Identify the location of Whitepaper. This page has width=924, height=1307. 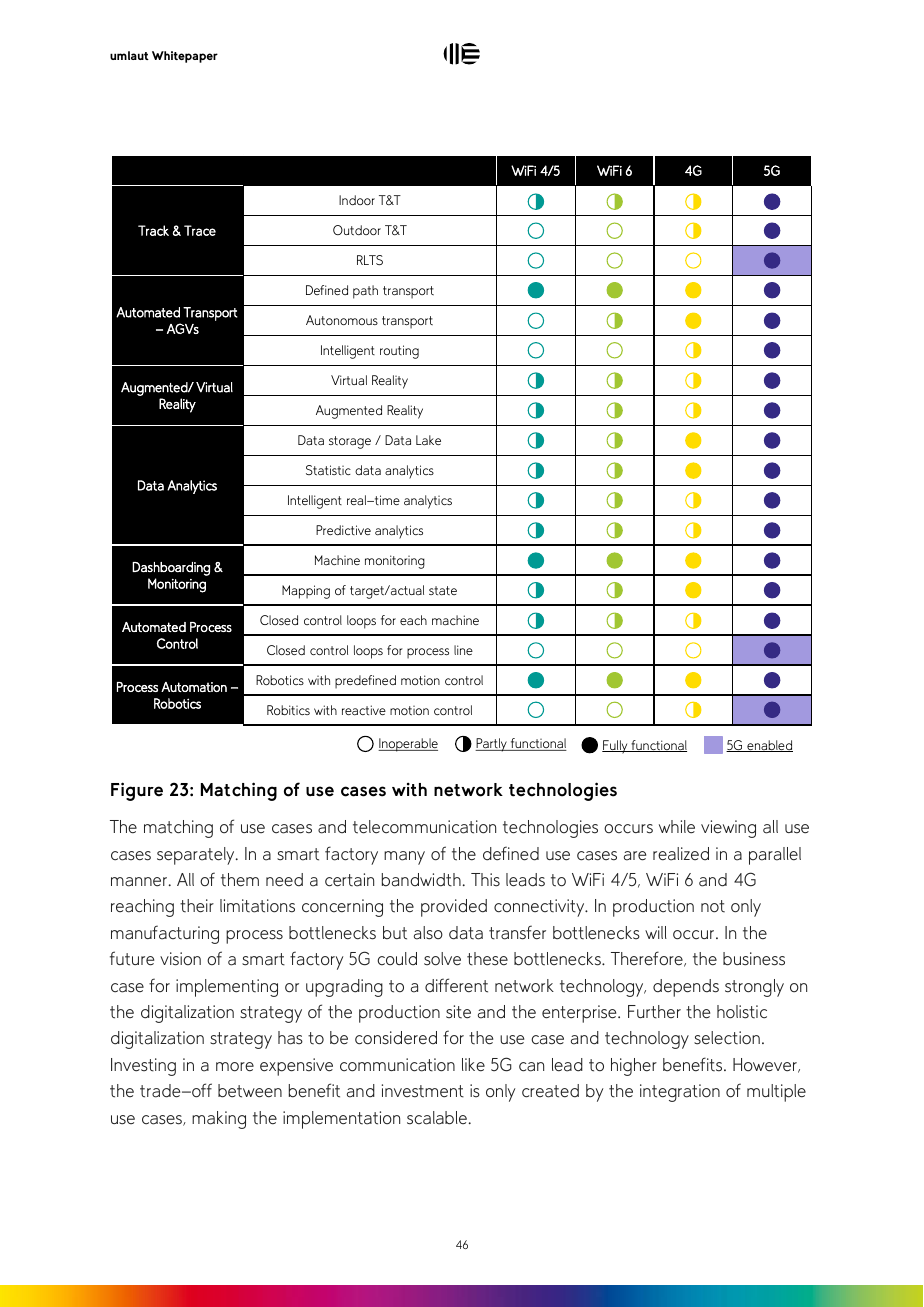
(185, 57).
